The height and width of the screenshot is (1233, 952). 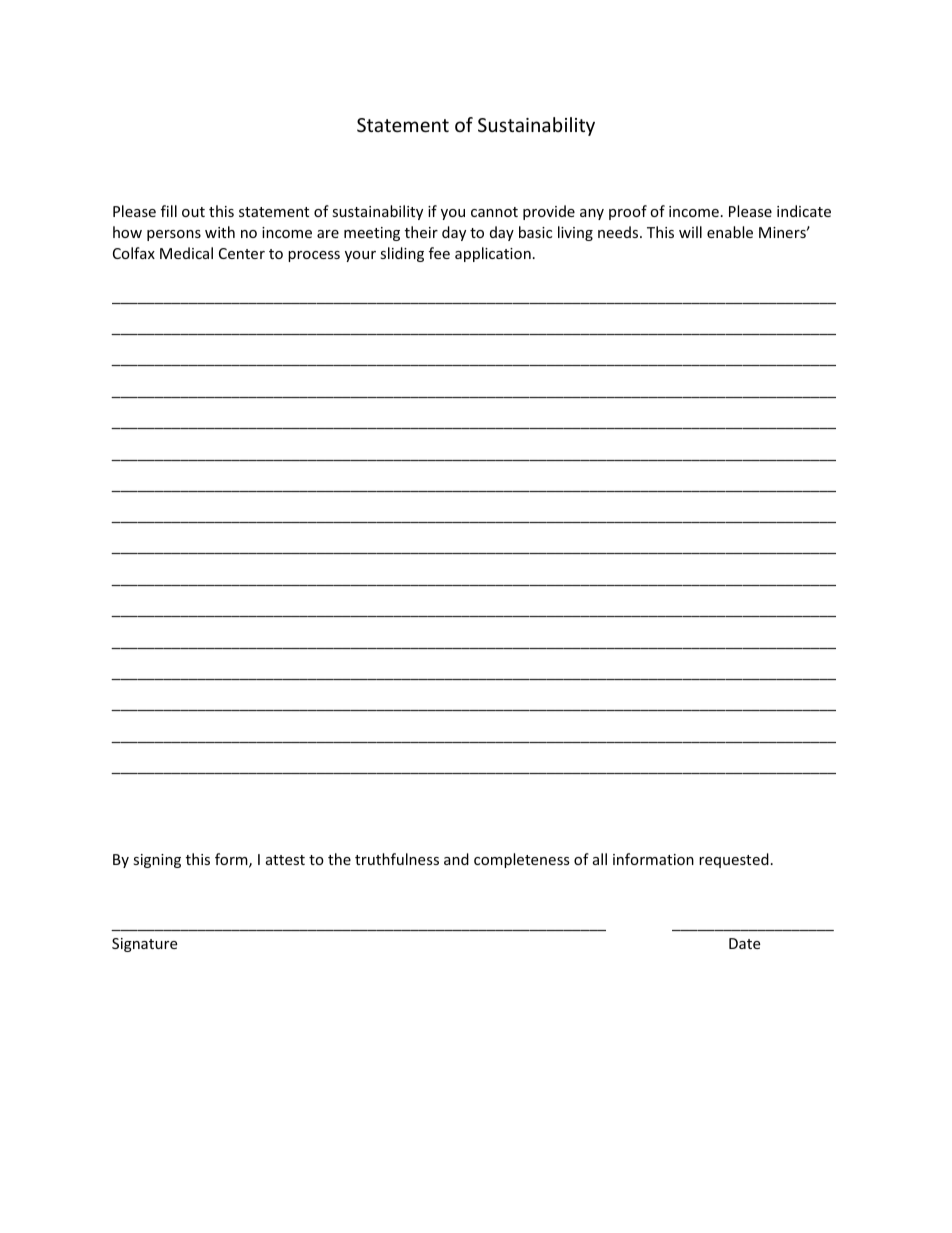 What do you see at coordinates (157, 861) in the screenshot?
I see `signing` at bounding box center [157, 861].
